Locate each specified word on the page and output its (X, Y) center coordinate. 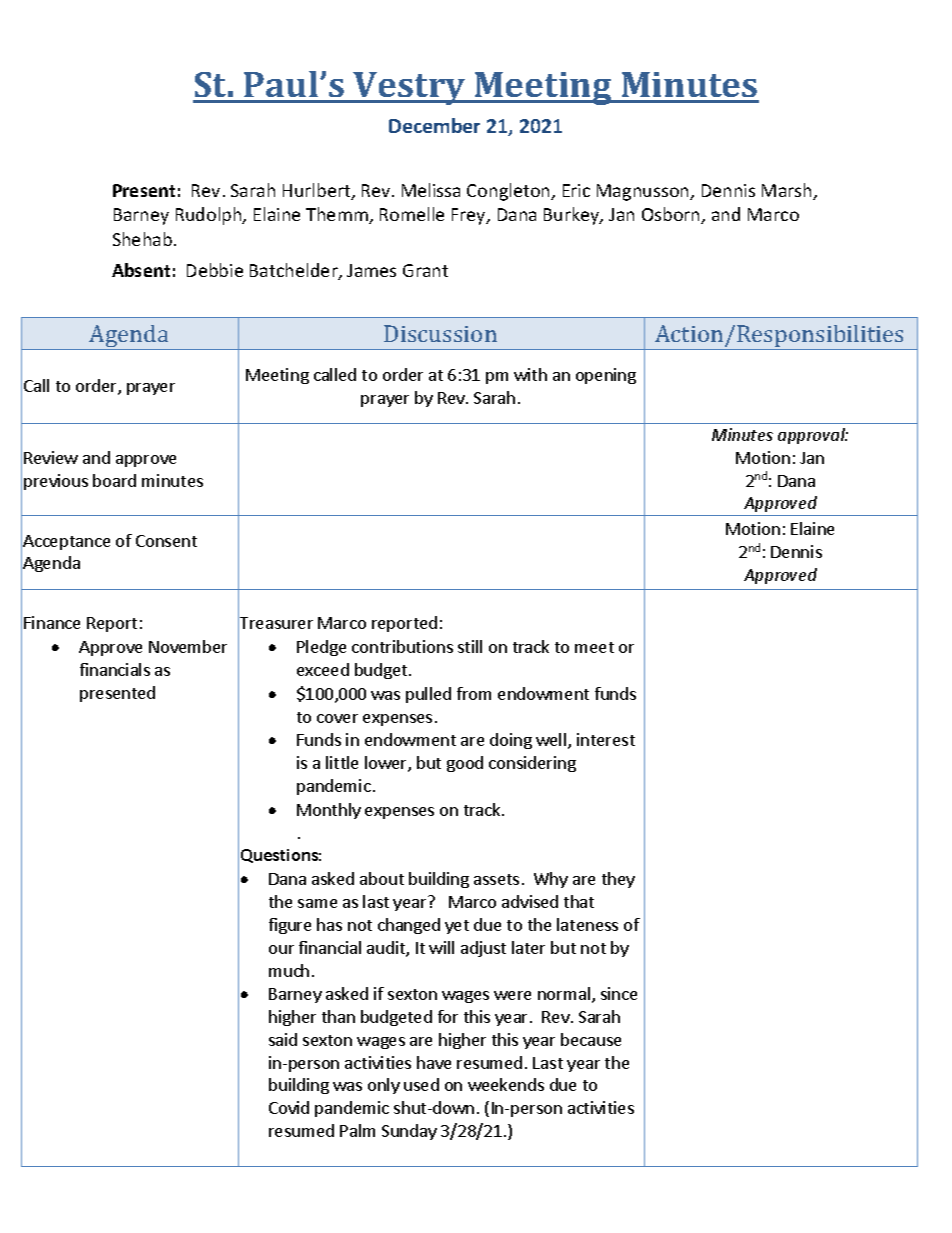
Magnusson (644, 192)
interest (606, 739)
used (421, 1084)
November (188, 646)
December (434, 125)
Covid (289, 1107)
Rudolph (210, 216)
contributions (402, 646)
